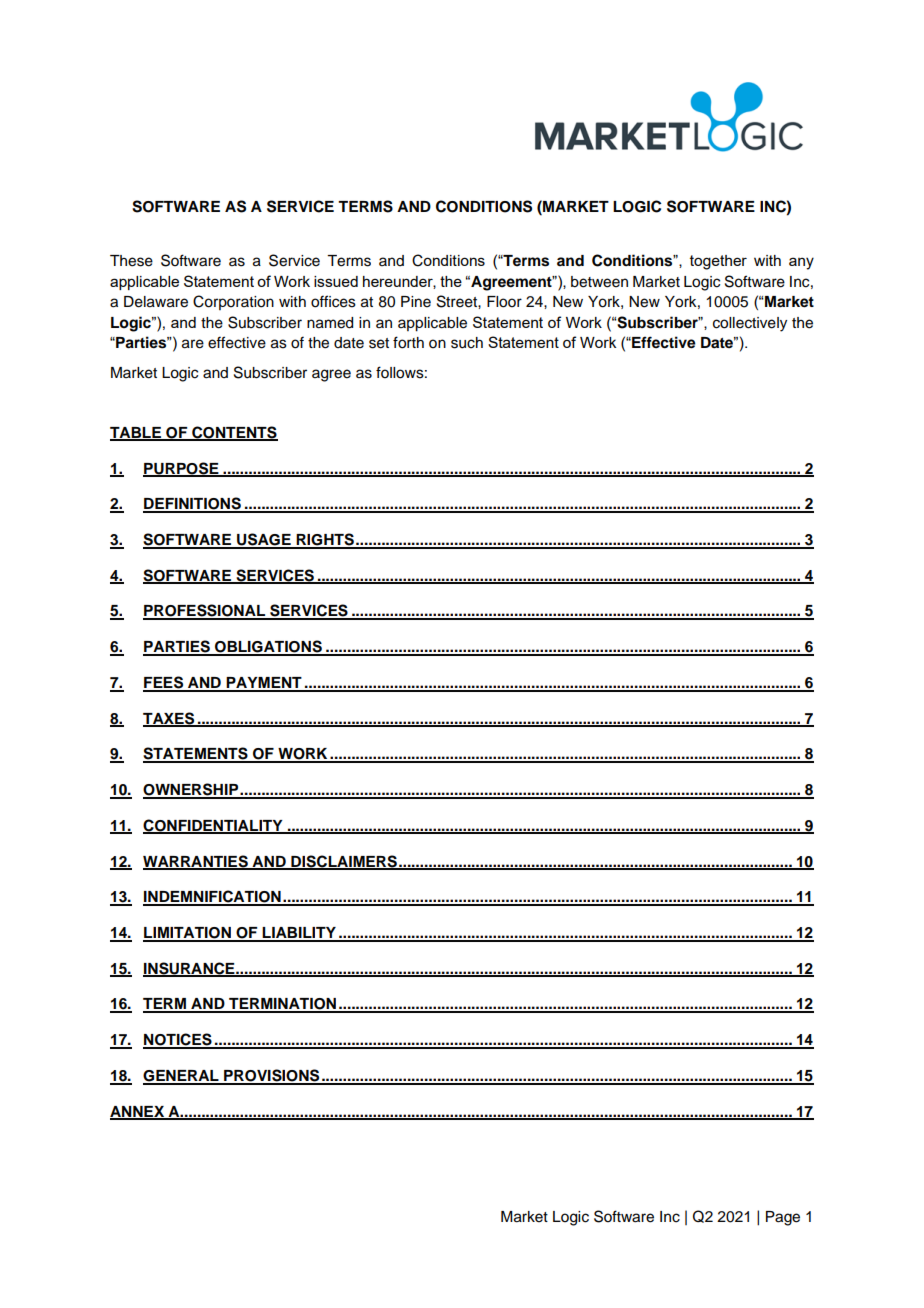 The image size is (924, 1308). Describe the element at coordinates (264, 540) in the screenshot. I see `USAGE` at that location.
